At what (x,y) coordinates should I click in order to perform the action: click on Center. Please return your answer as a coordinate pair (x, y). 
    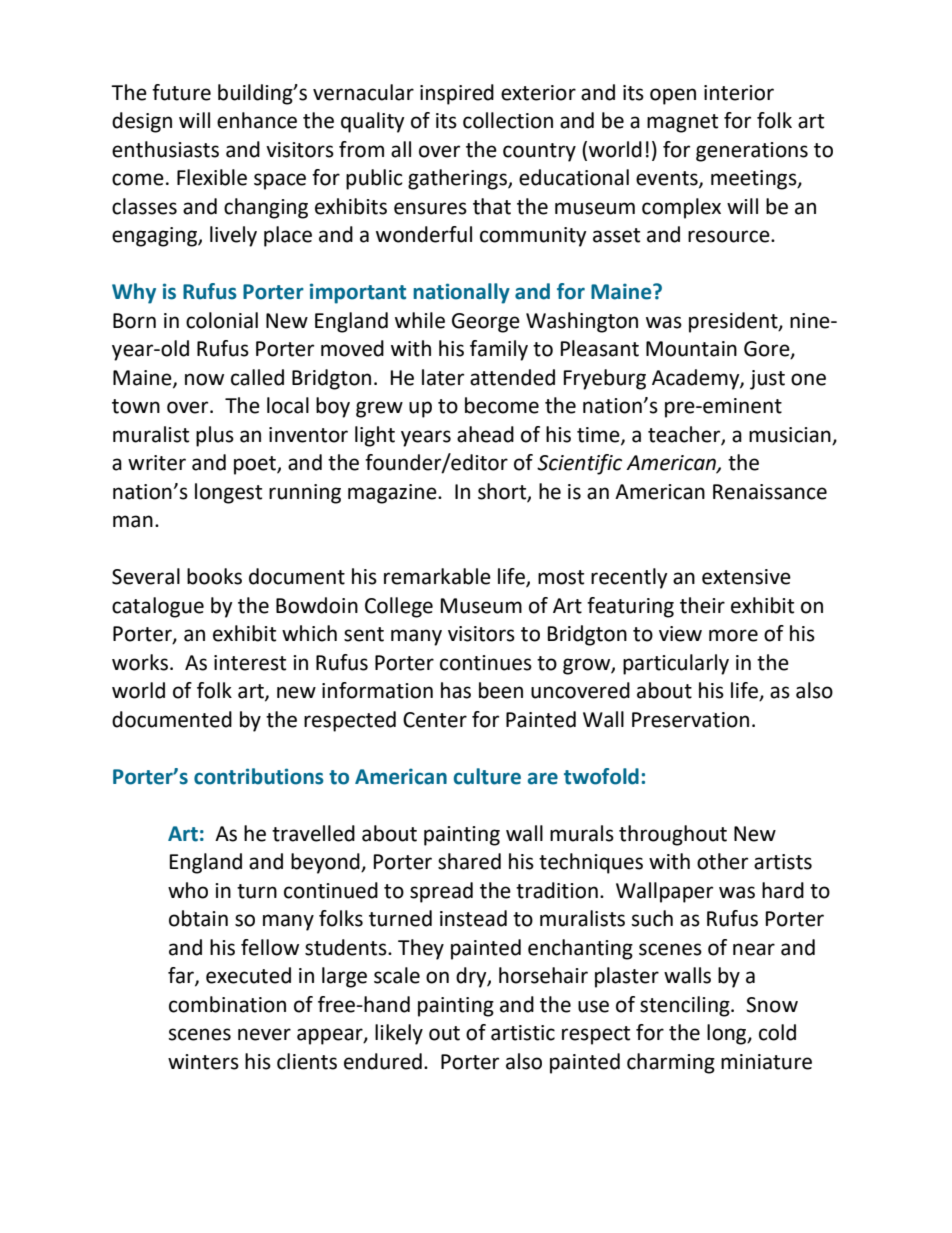
    Looking at the image, I should click on (435, 720).
